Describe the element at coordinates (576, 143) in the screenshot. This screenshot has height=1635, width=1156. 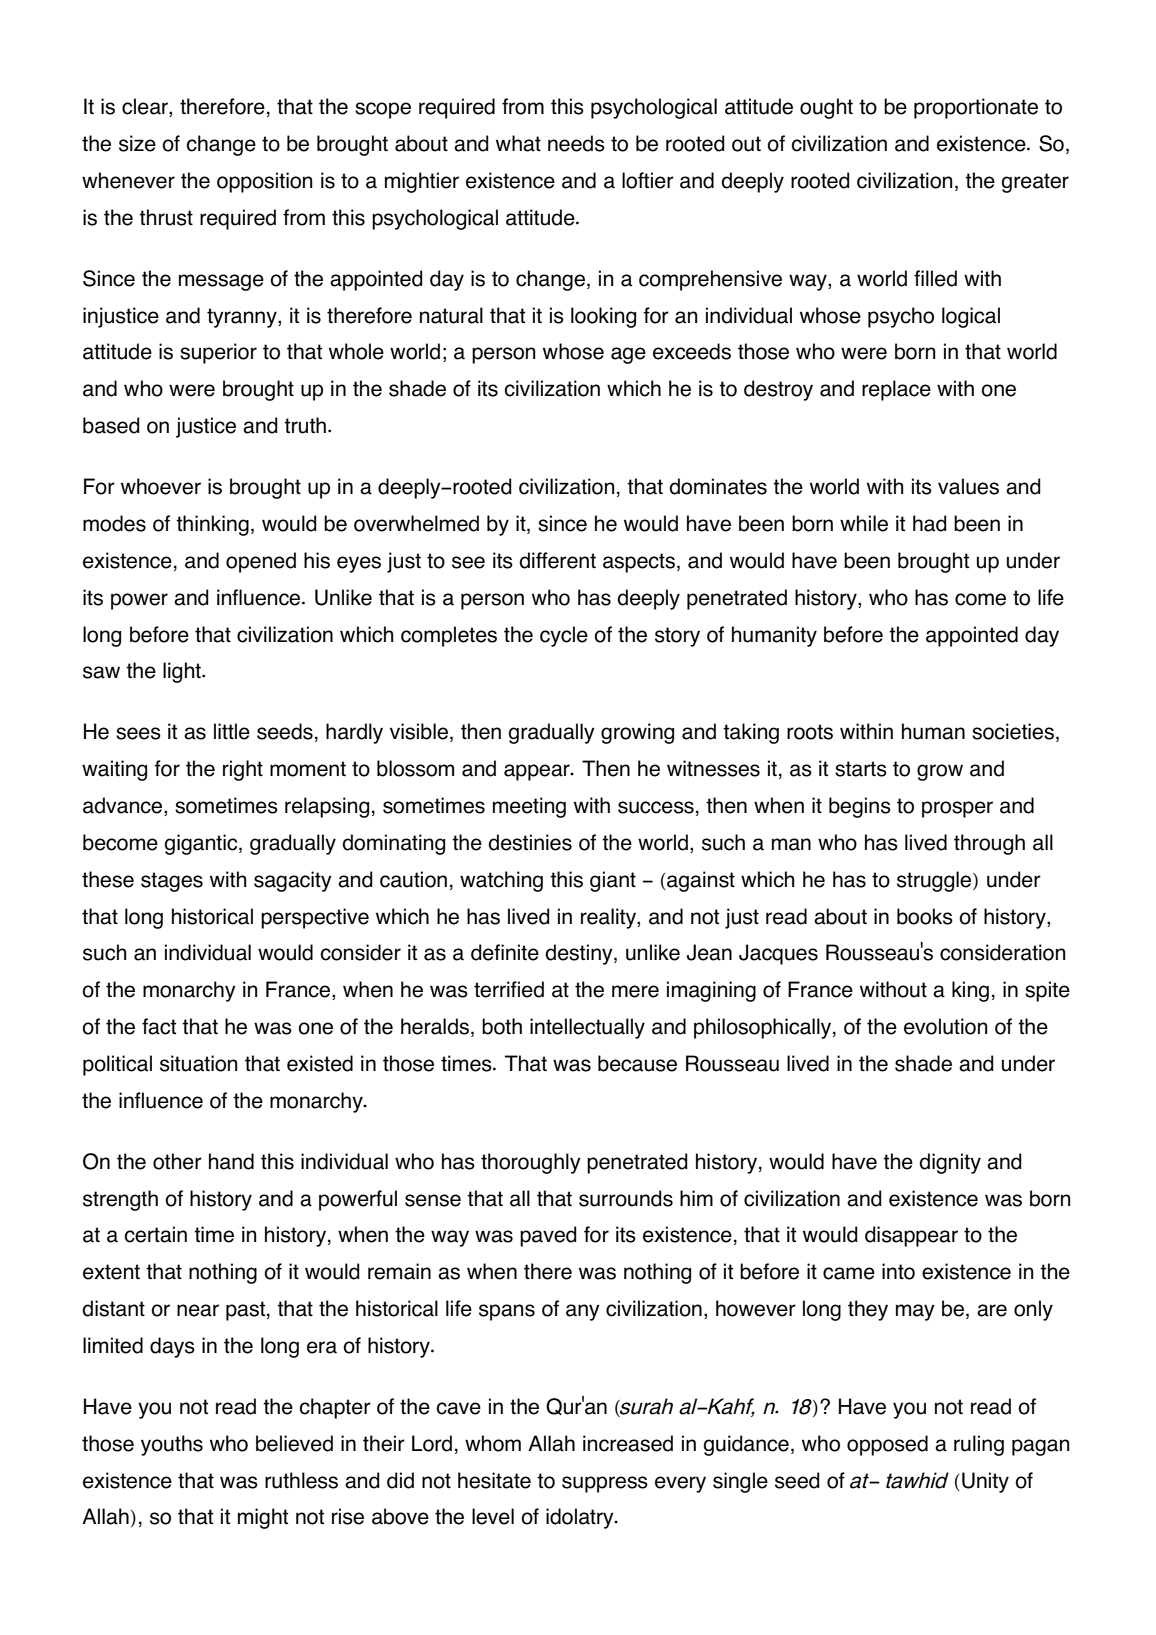
I see `needs` at that location.
